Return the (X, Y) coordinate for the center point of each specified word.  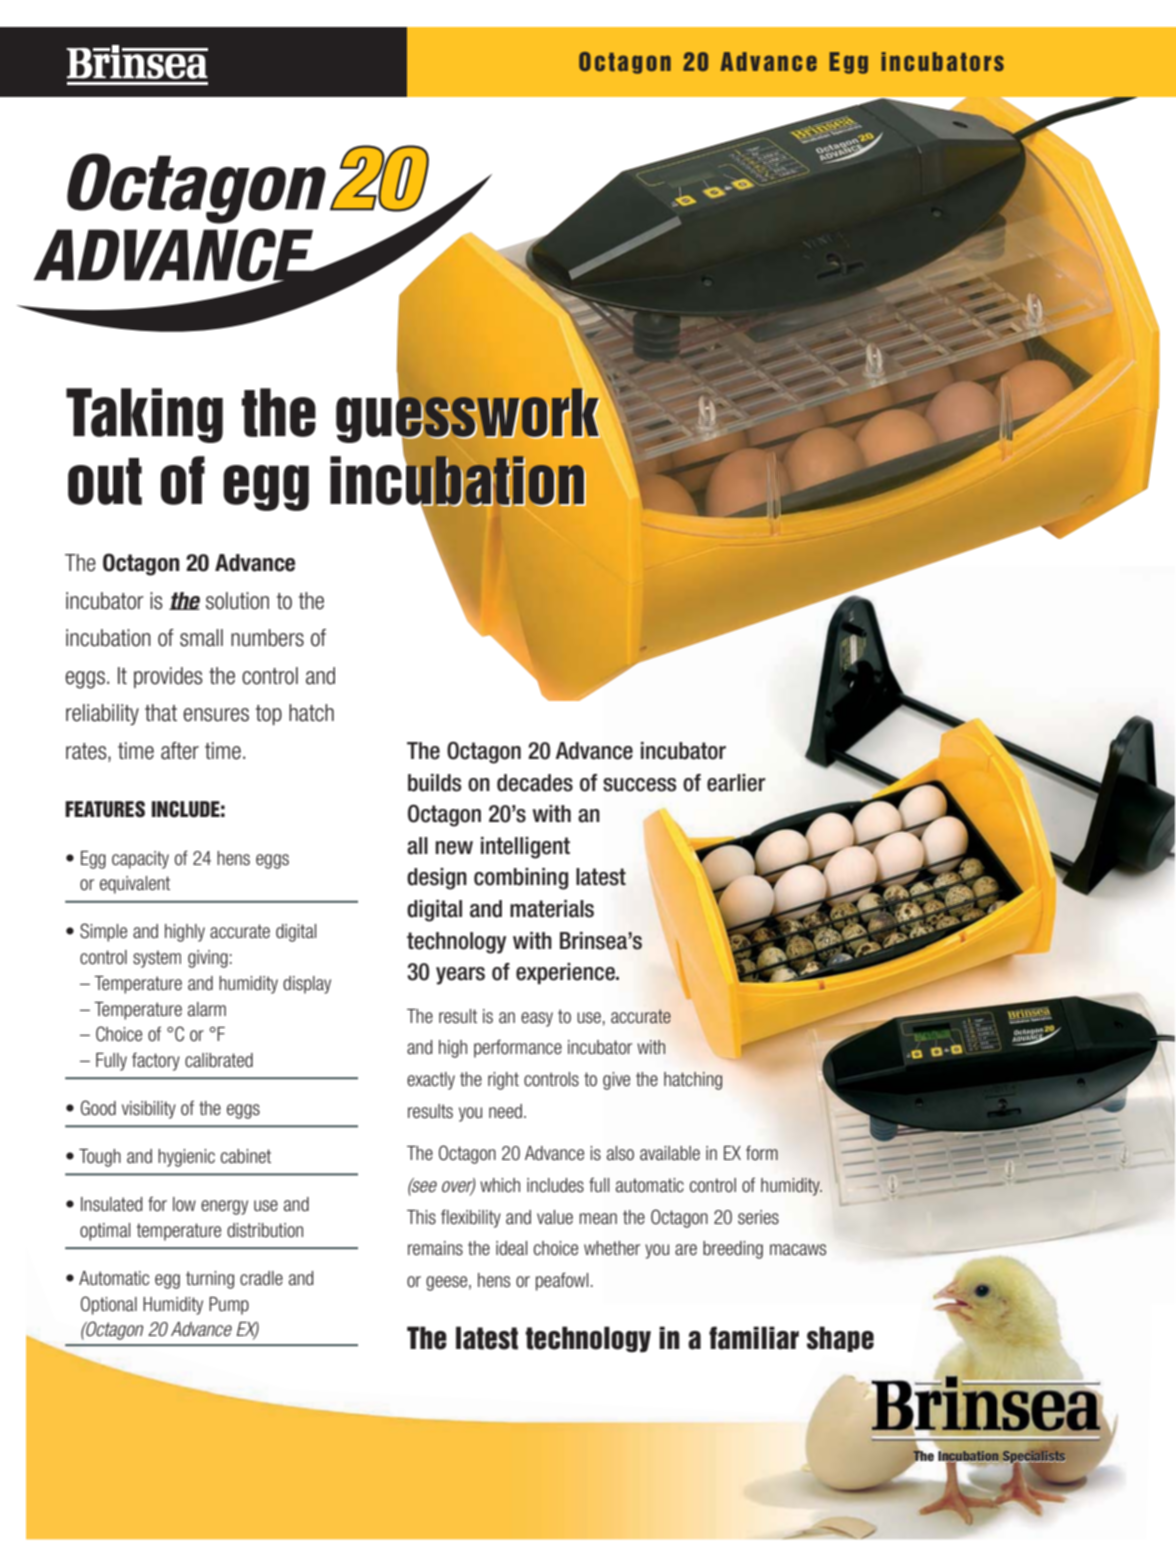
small (201, 638)
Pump (229, 1306)
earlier (736, 783)
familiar (754, 1338)
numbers (267, 638)
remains (435, 1248)
